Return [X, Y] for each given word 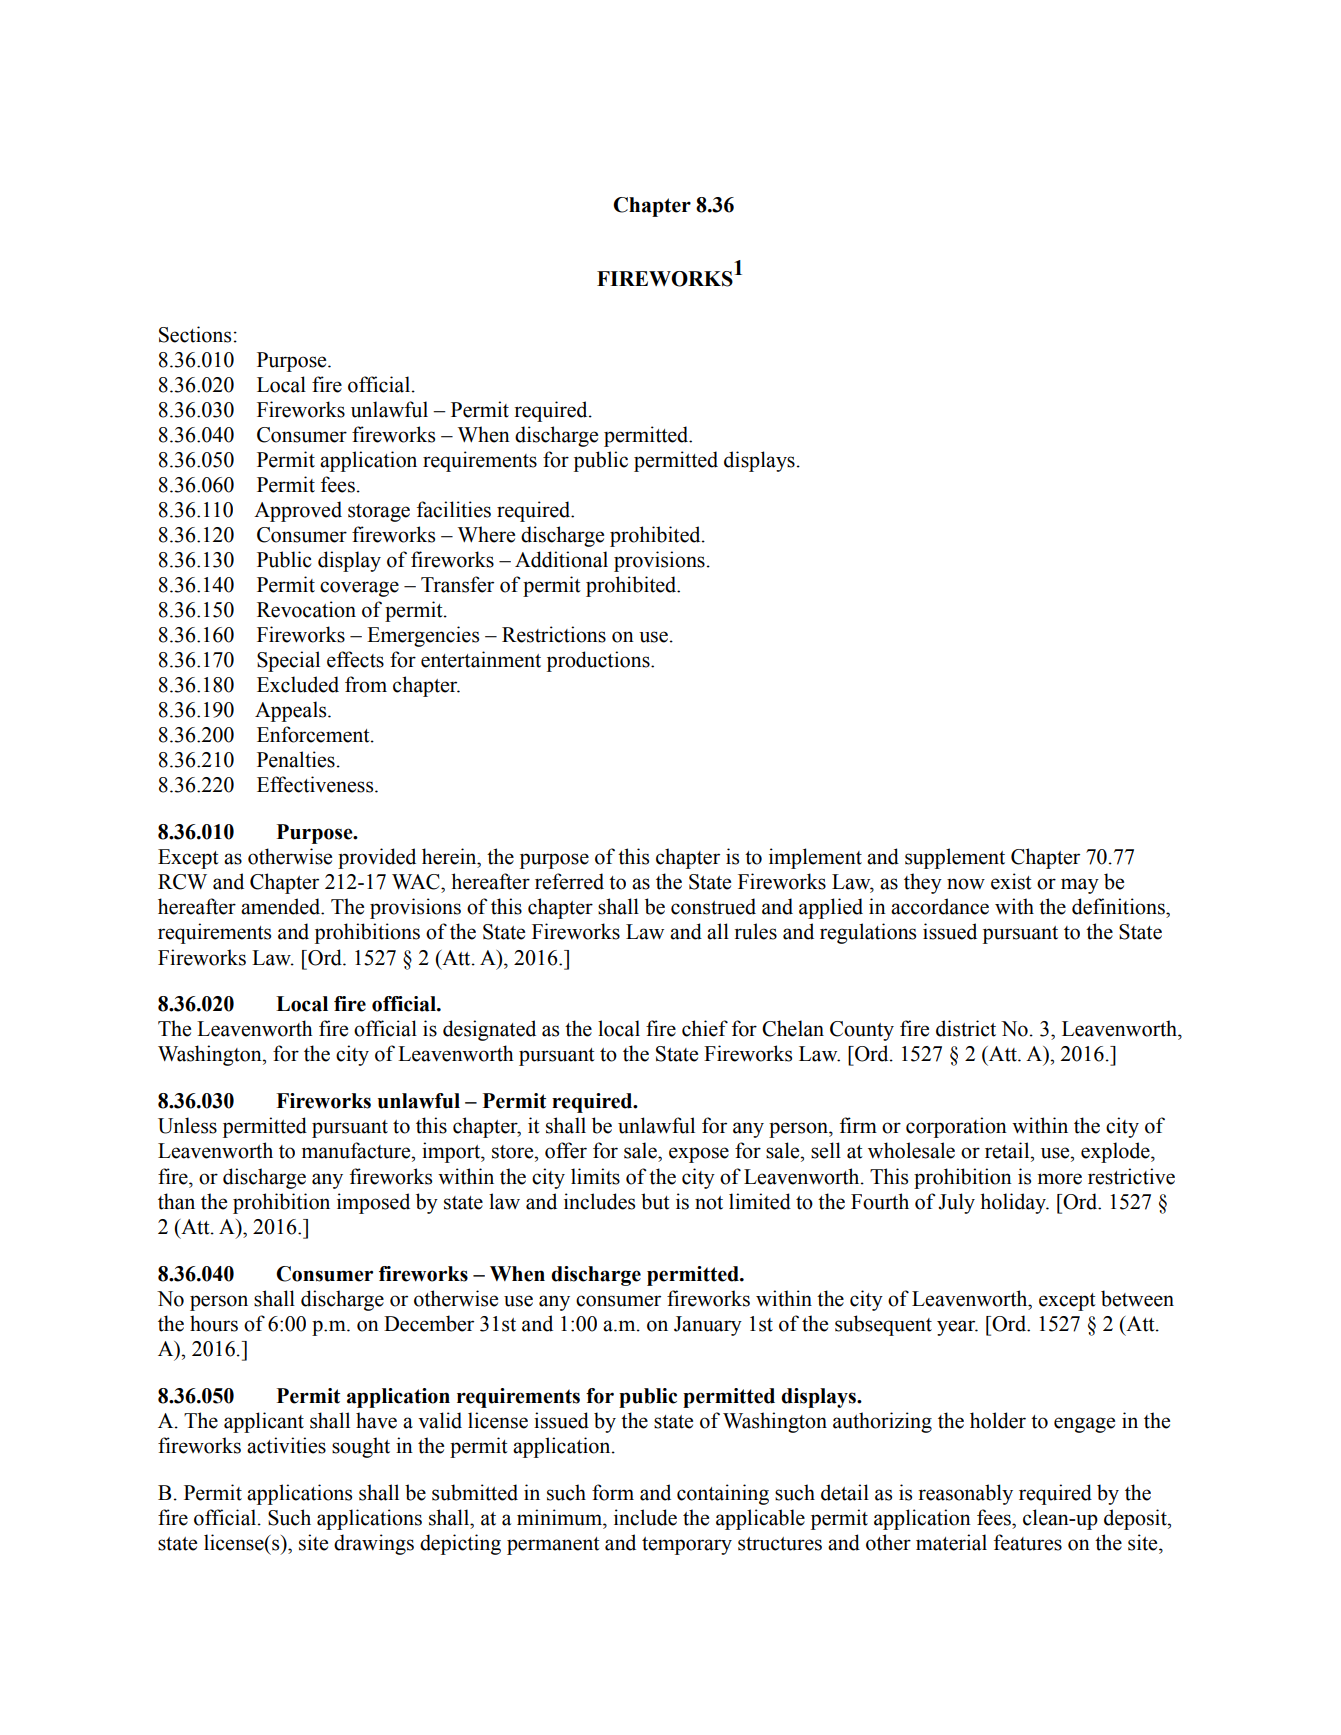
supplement [955, 858]
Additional [561, 559]
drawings [374, 1544]
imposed [373, 1203]
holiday [1014, 1203]
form [613, 1492]
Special [288, 661]
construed [713, 906]
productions [599, 661]
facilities [454, 509]
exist [1011, 881]
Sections [195, 334]
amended [282, 906]
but [655, 1201]
